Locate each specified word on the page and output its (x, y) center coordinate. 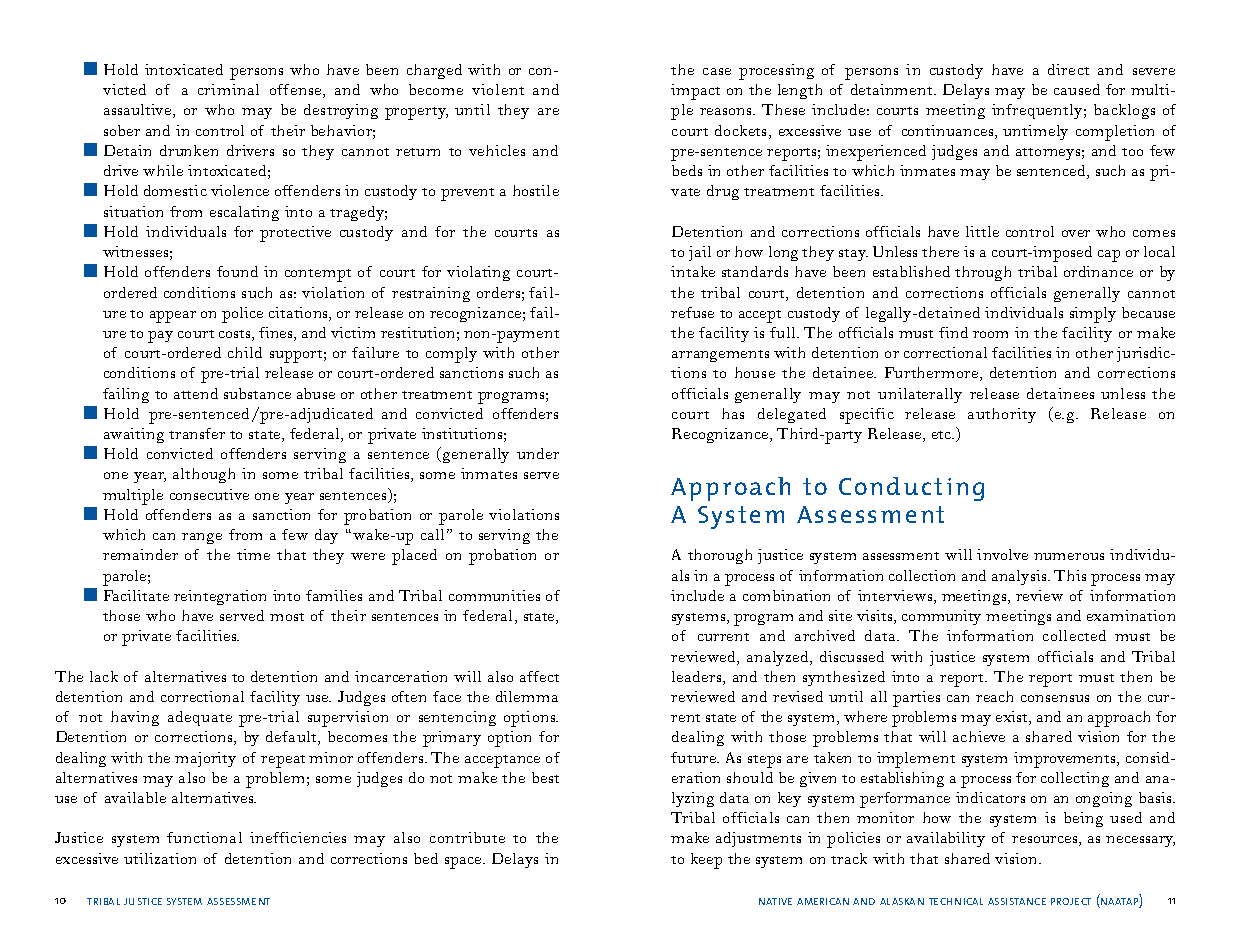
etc (942, 435)
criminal (228, 89)
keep (706, 861)
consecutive (209, 494)
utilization (160, 858)
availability (946, 839)
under (538, 453)
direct (1068, 69)
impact (695, 92)
